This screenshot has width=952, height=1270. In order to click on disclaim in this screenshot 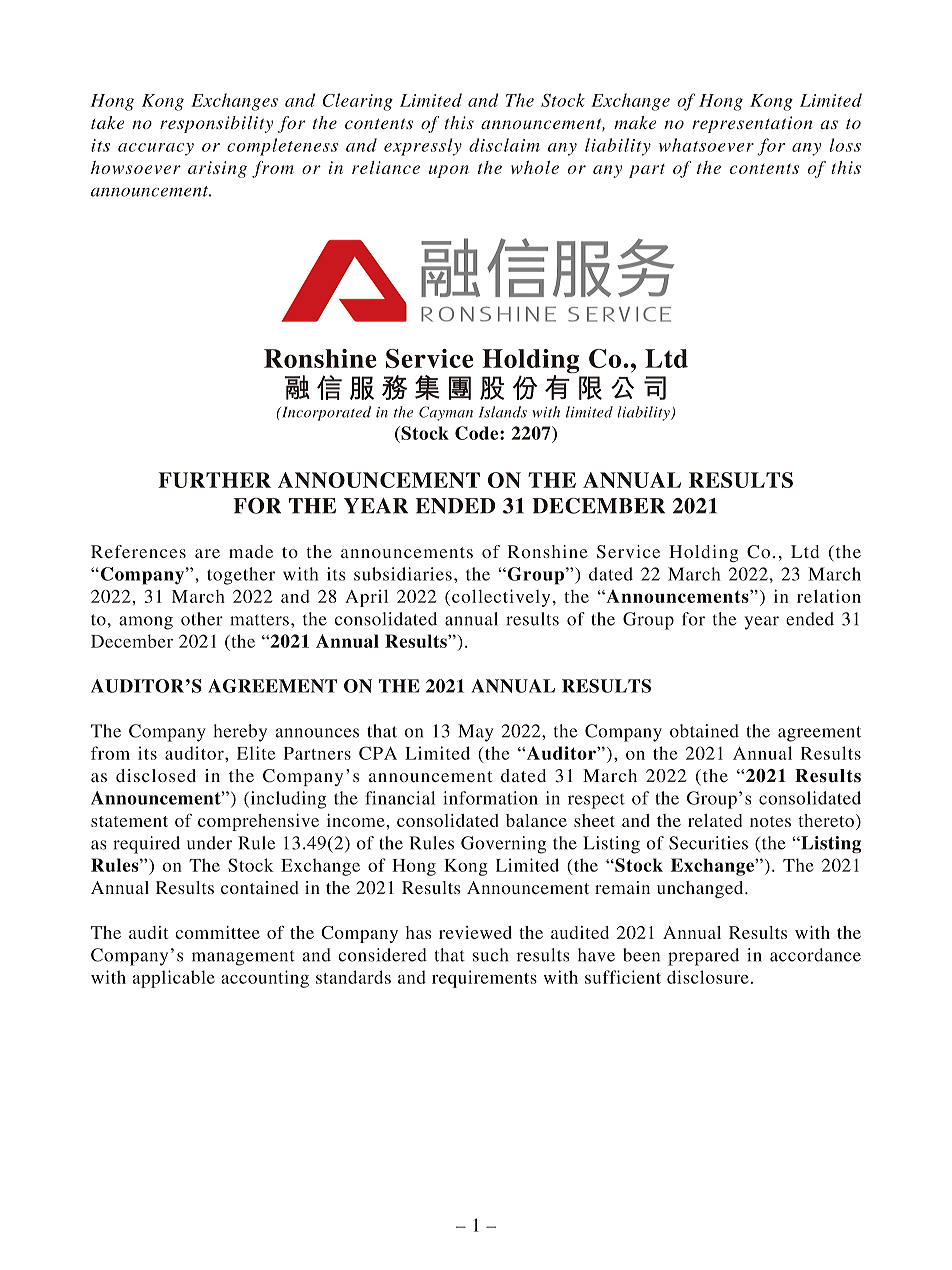, I will do `click(504, 145)`.
